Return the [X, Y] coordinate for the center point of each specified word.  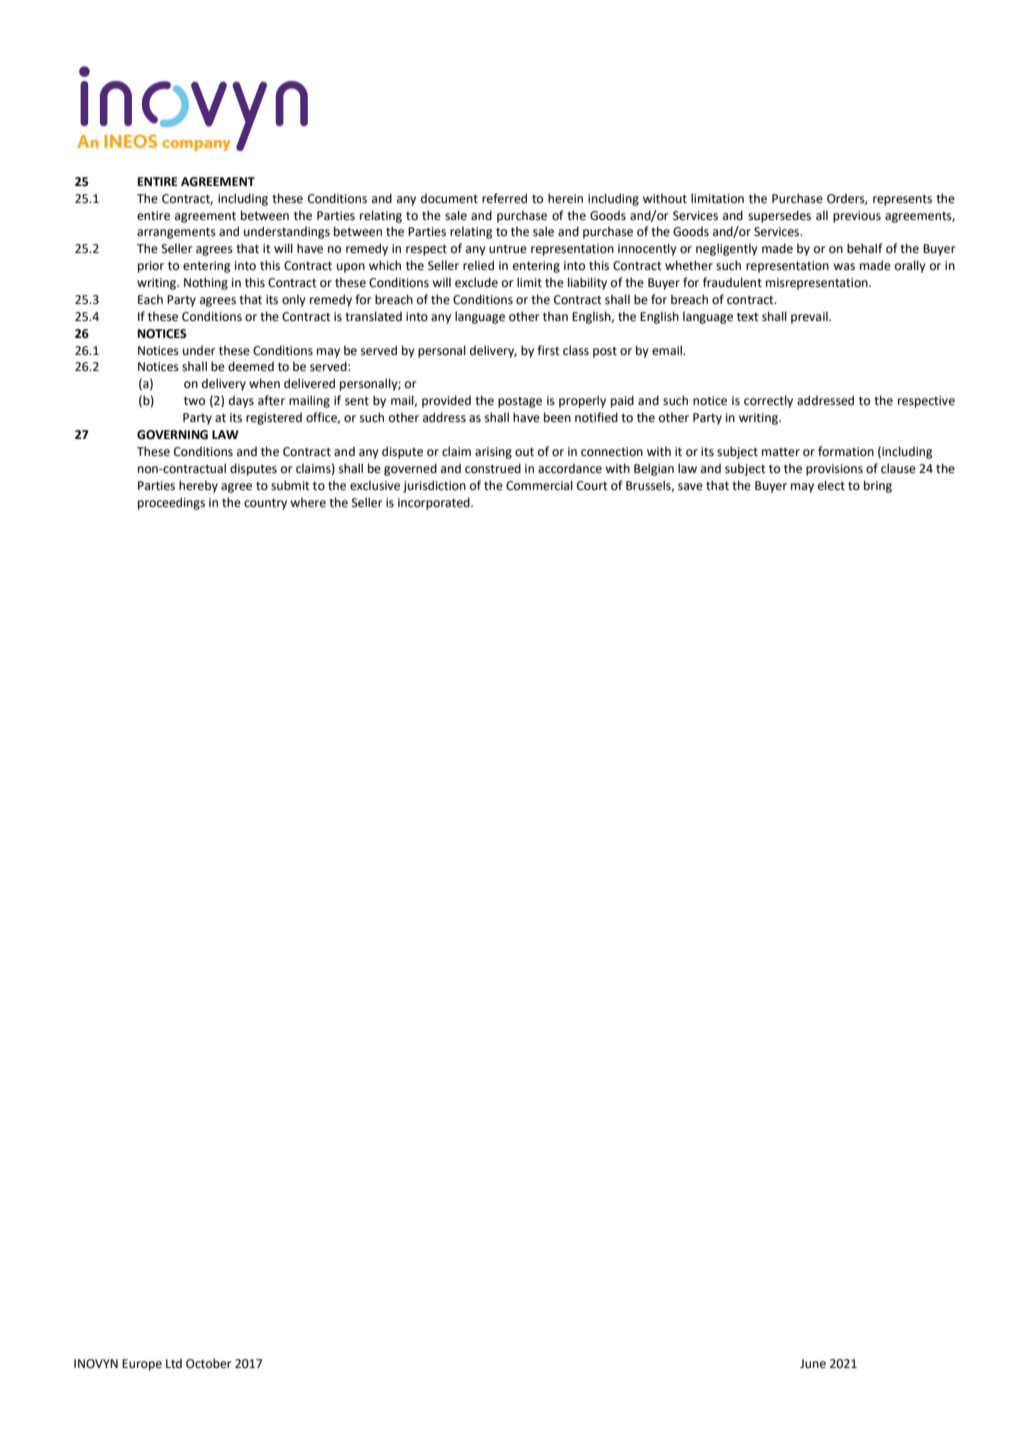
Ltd [174, 1363]
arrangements [176, 233]
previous [857, 217]
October [209, 1363]
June [813, 1364]
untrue [508, 249]
